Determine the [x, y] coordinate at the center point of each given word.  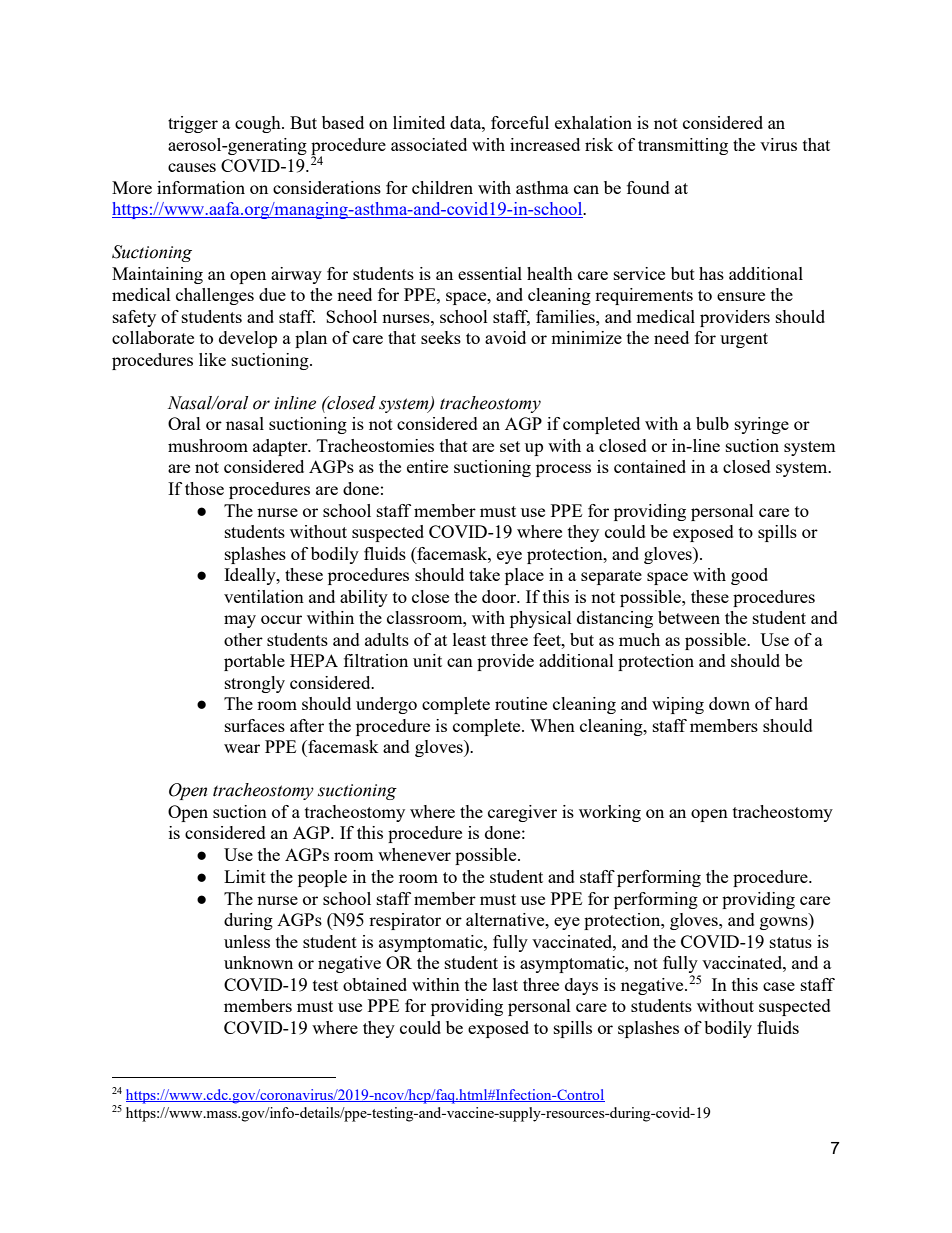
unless [247, 941]
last [505, 984]
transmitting [683, 146]
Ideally [251, 576]
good [749, 576]
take [484, 574]
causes [192, 167]
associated [429, 144]
